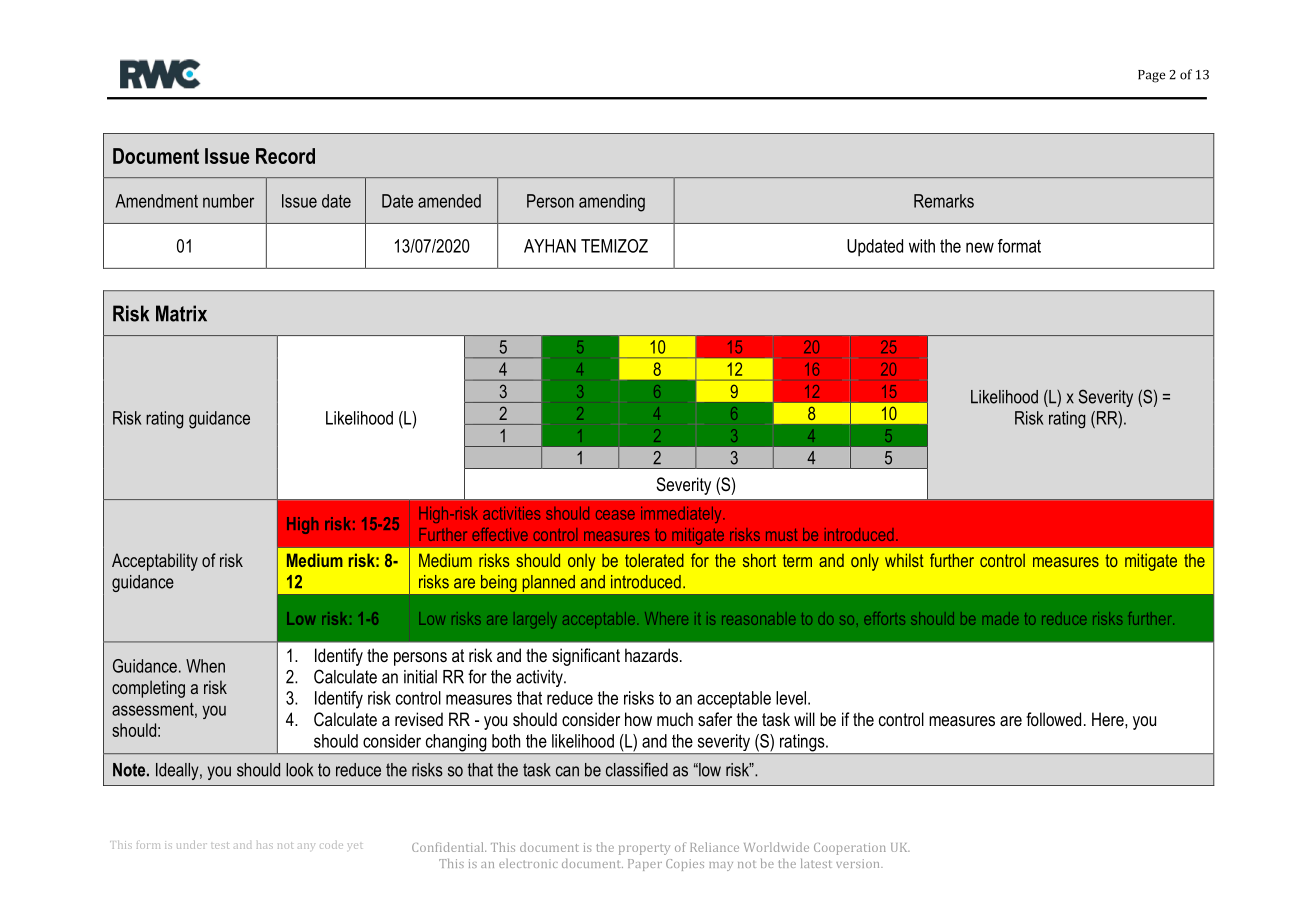 Image resolution: width=1309 pixels, height=924 pixels. What do you see at coordinates (644, 849) in the screenshot?
I see `property` at bounding box center [644, 849].
